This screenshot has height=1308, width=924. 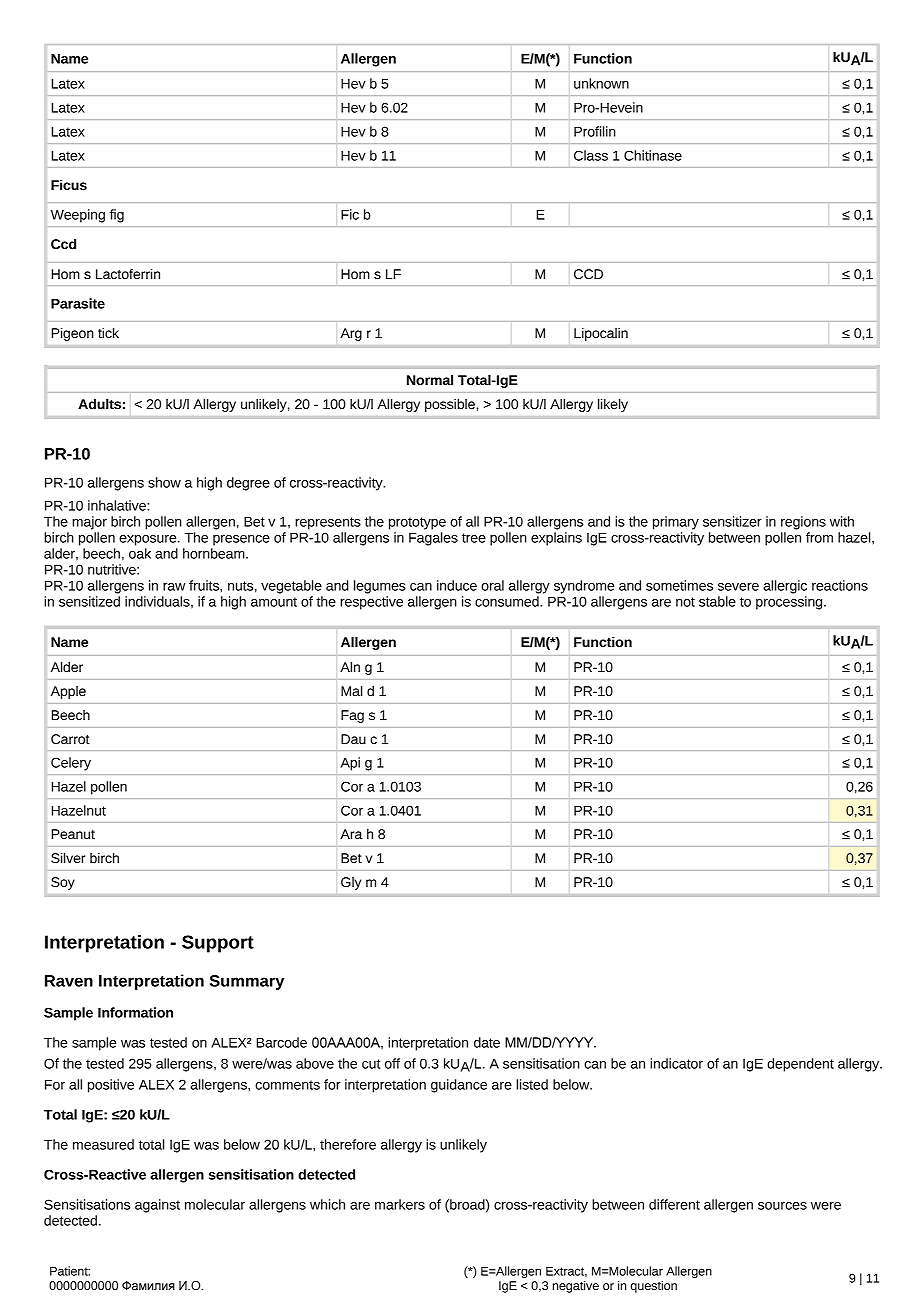 I want to click on markers, so click(x=400, y=1204).
